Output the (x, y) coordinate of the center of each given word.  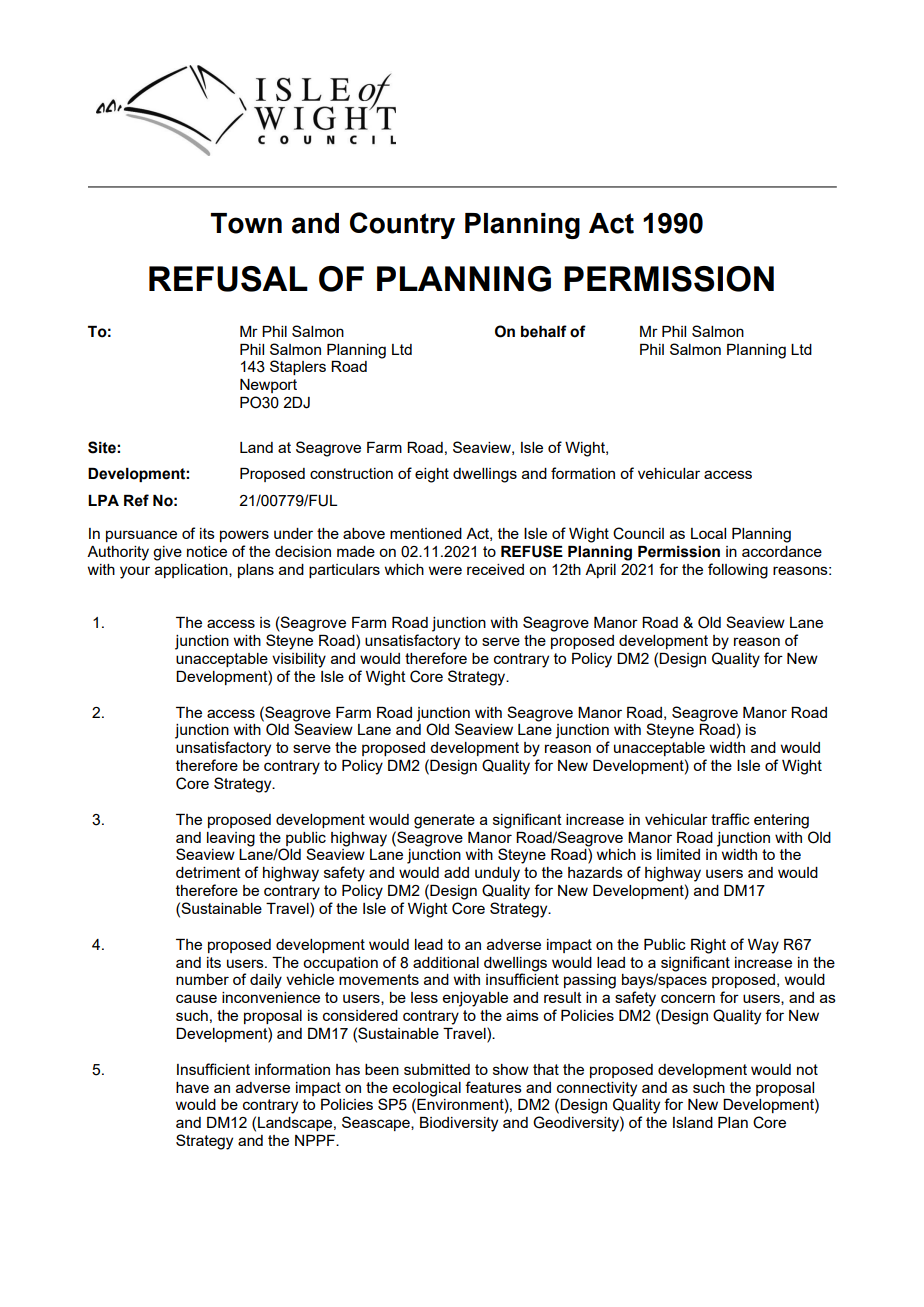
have (192, 1087)
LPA (103, 500)
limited (678, 854)
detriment (208, 872)
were (445, 570)
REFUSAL (228, 279)
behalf (544, 331)
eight (432, 475)
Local (708, 533)
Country (402, 225)
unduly (497, 874)
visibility (299, 660)
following (738, 571)
